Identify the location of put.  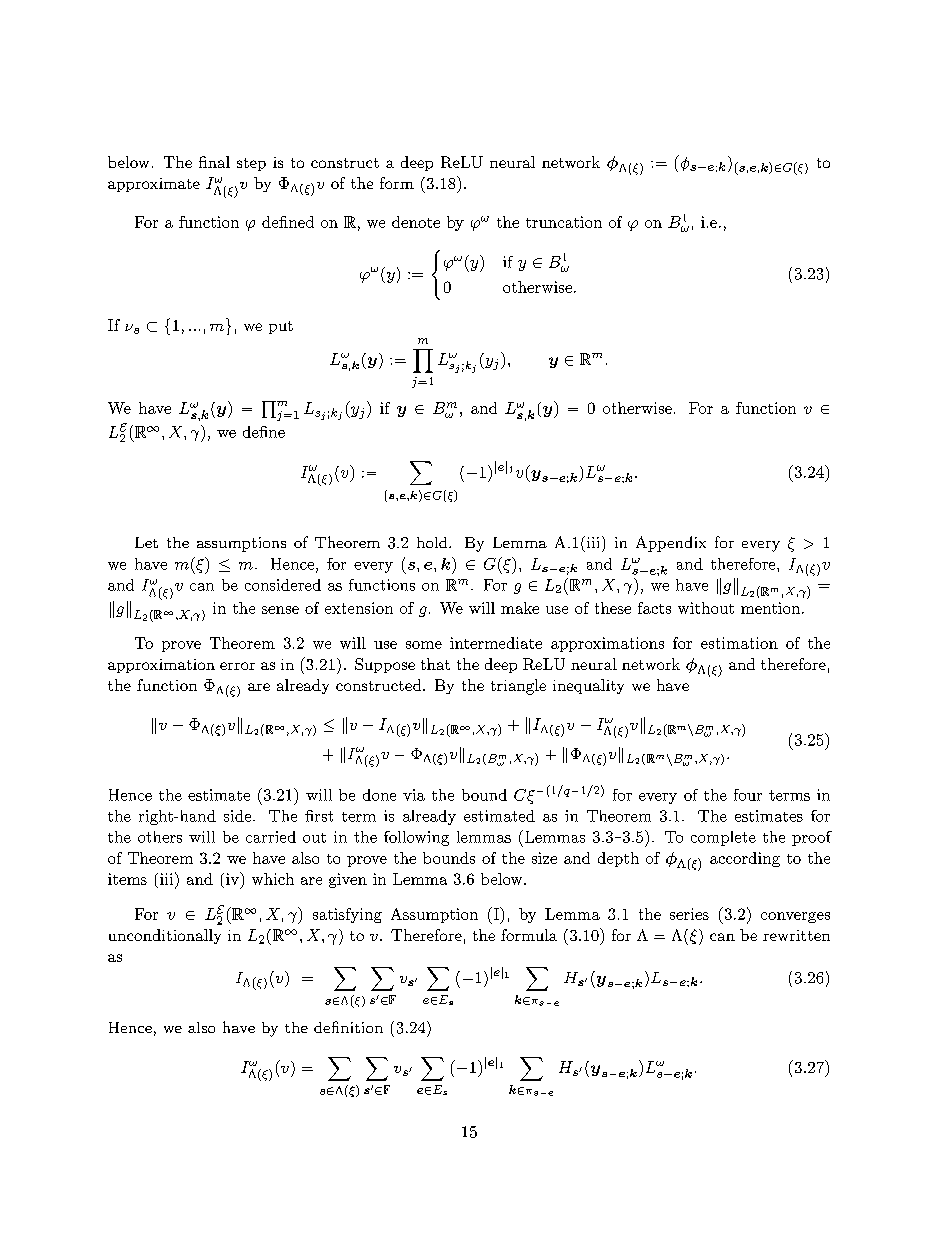
(281, 327).
